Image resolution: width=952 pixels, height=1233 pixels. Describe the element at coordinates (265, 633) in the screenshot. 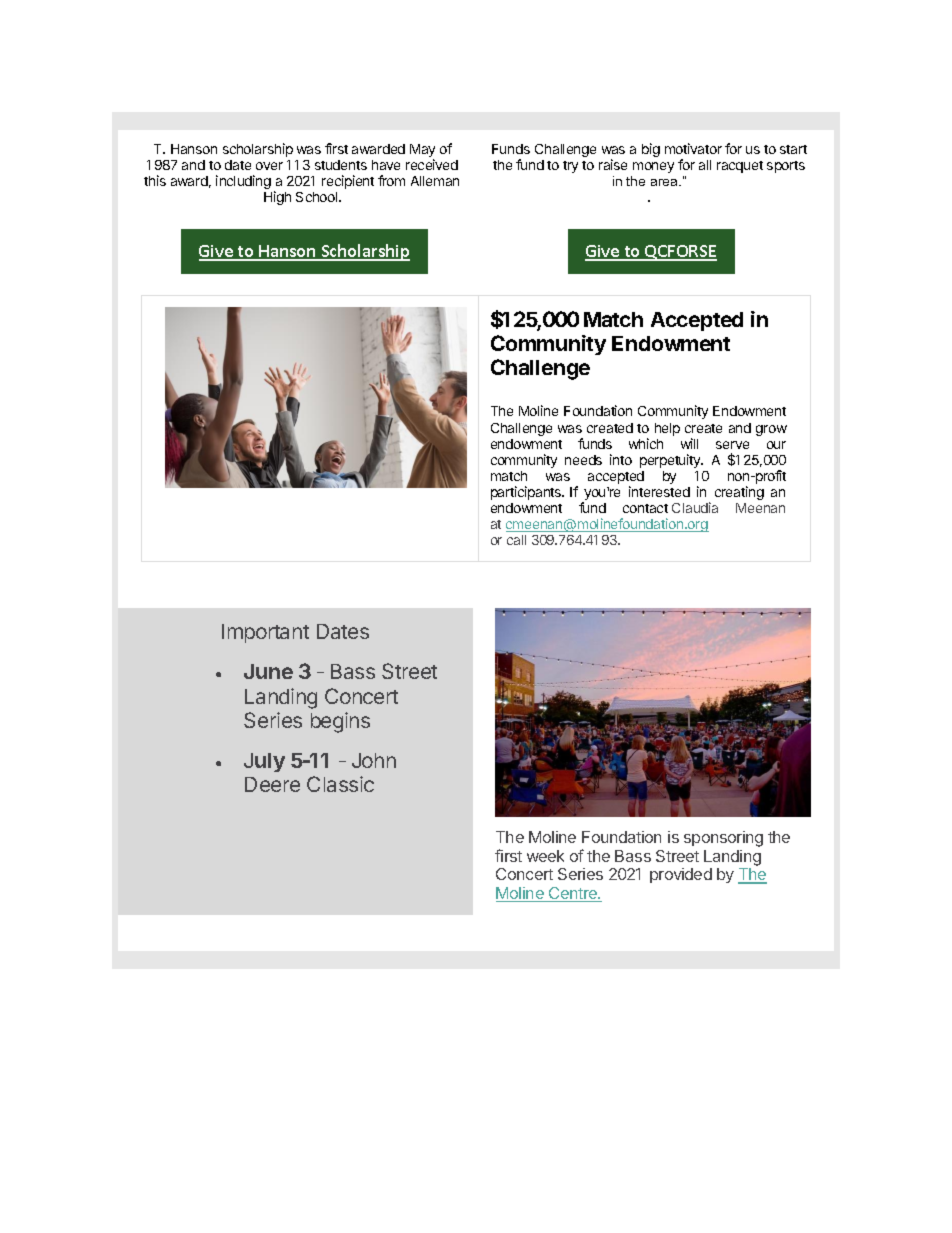

I see `Important` at that location.
